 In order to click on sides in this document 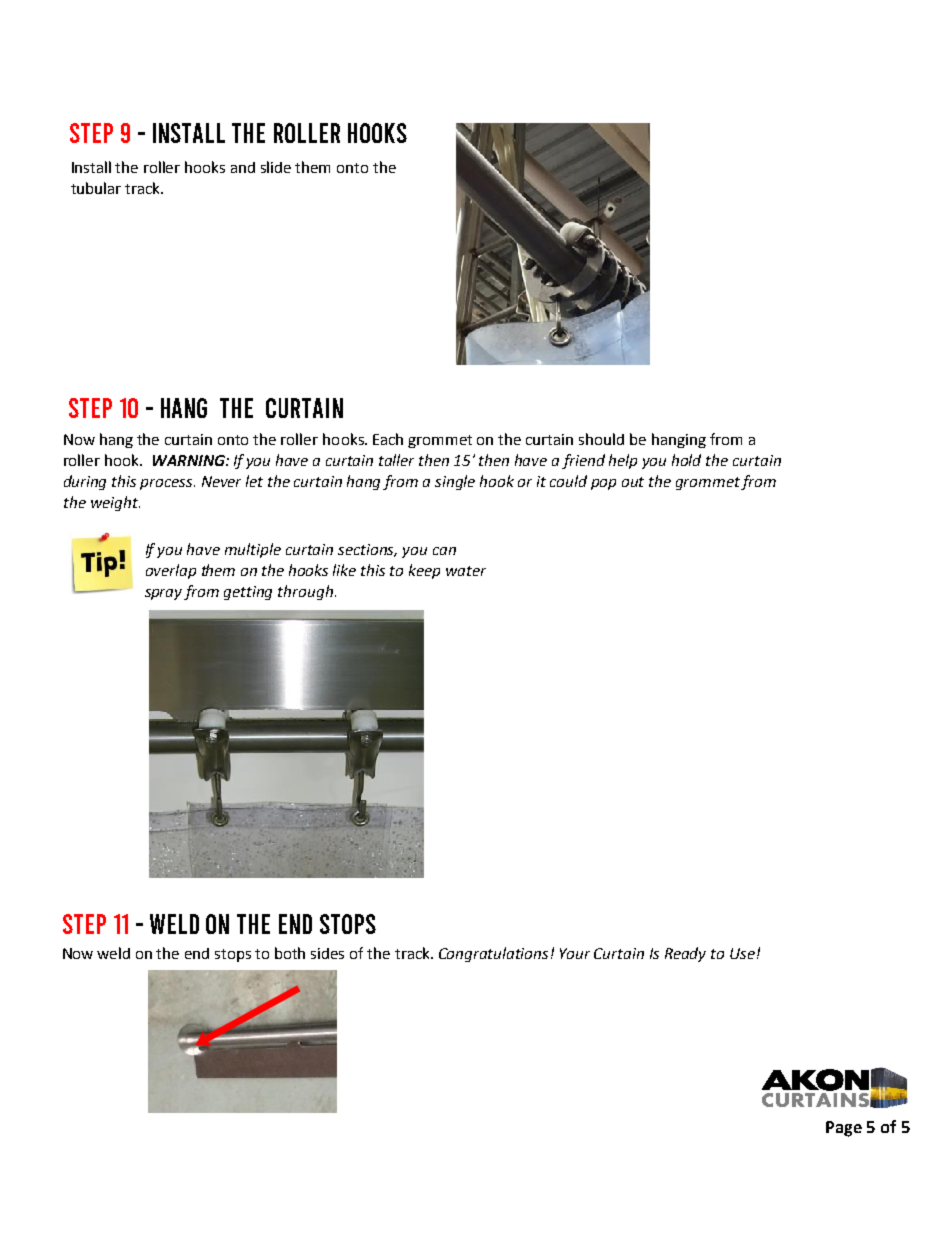, I will do `click(327, 953)`.
